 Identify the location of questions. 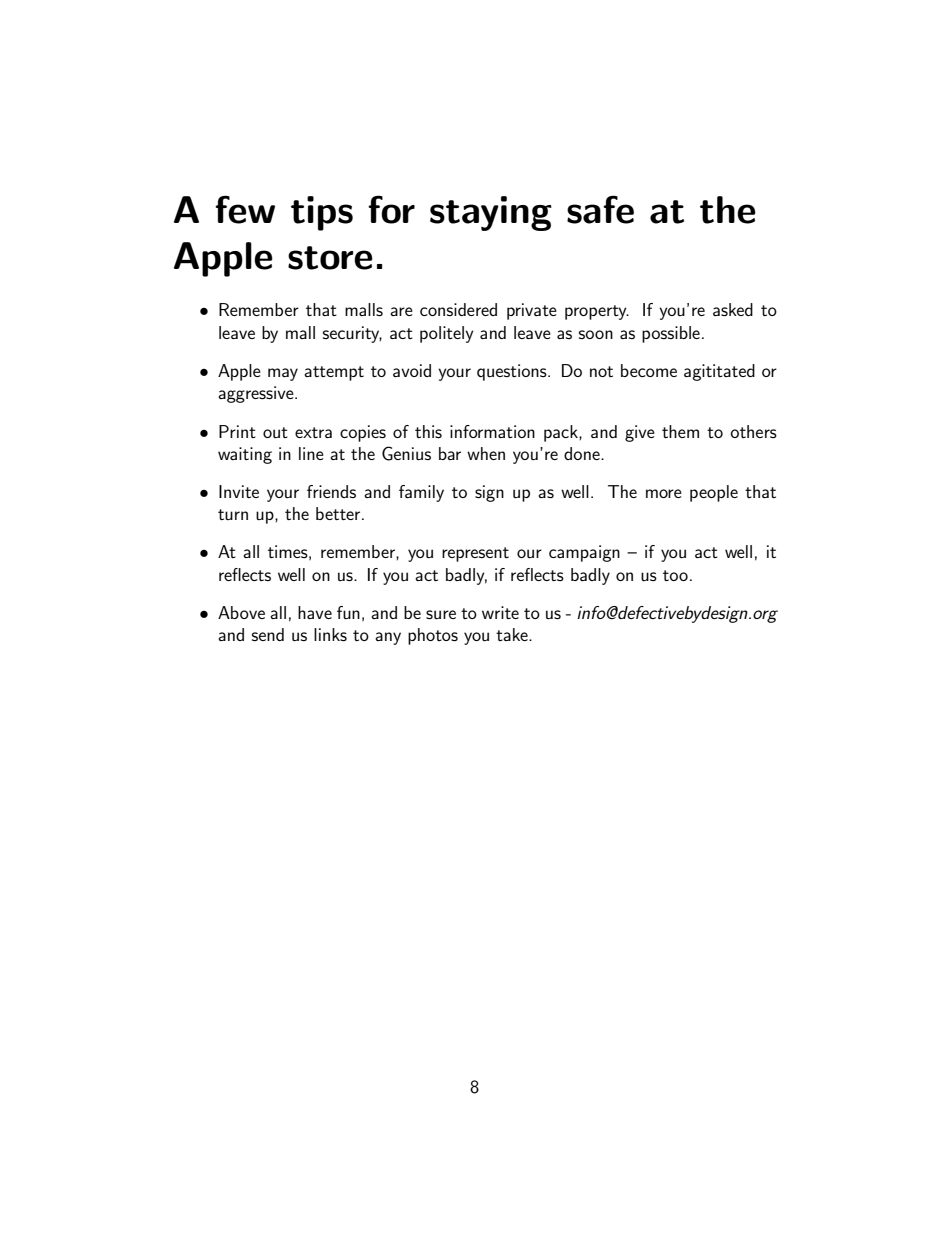
(513, 372).
